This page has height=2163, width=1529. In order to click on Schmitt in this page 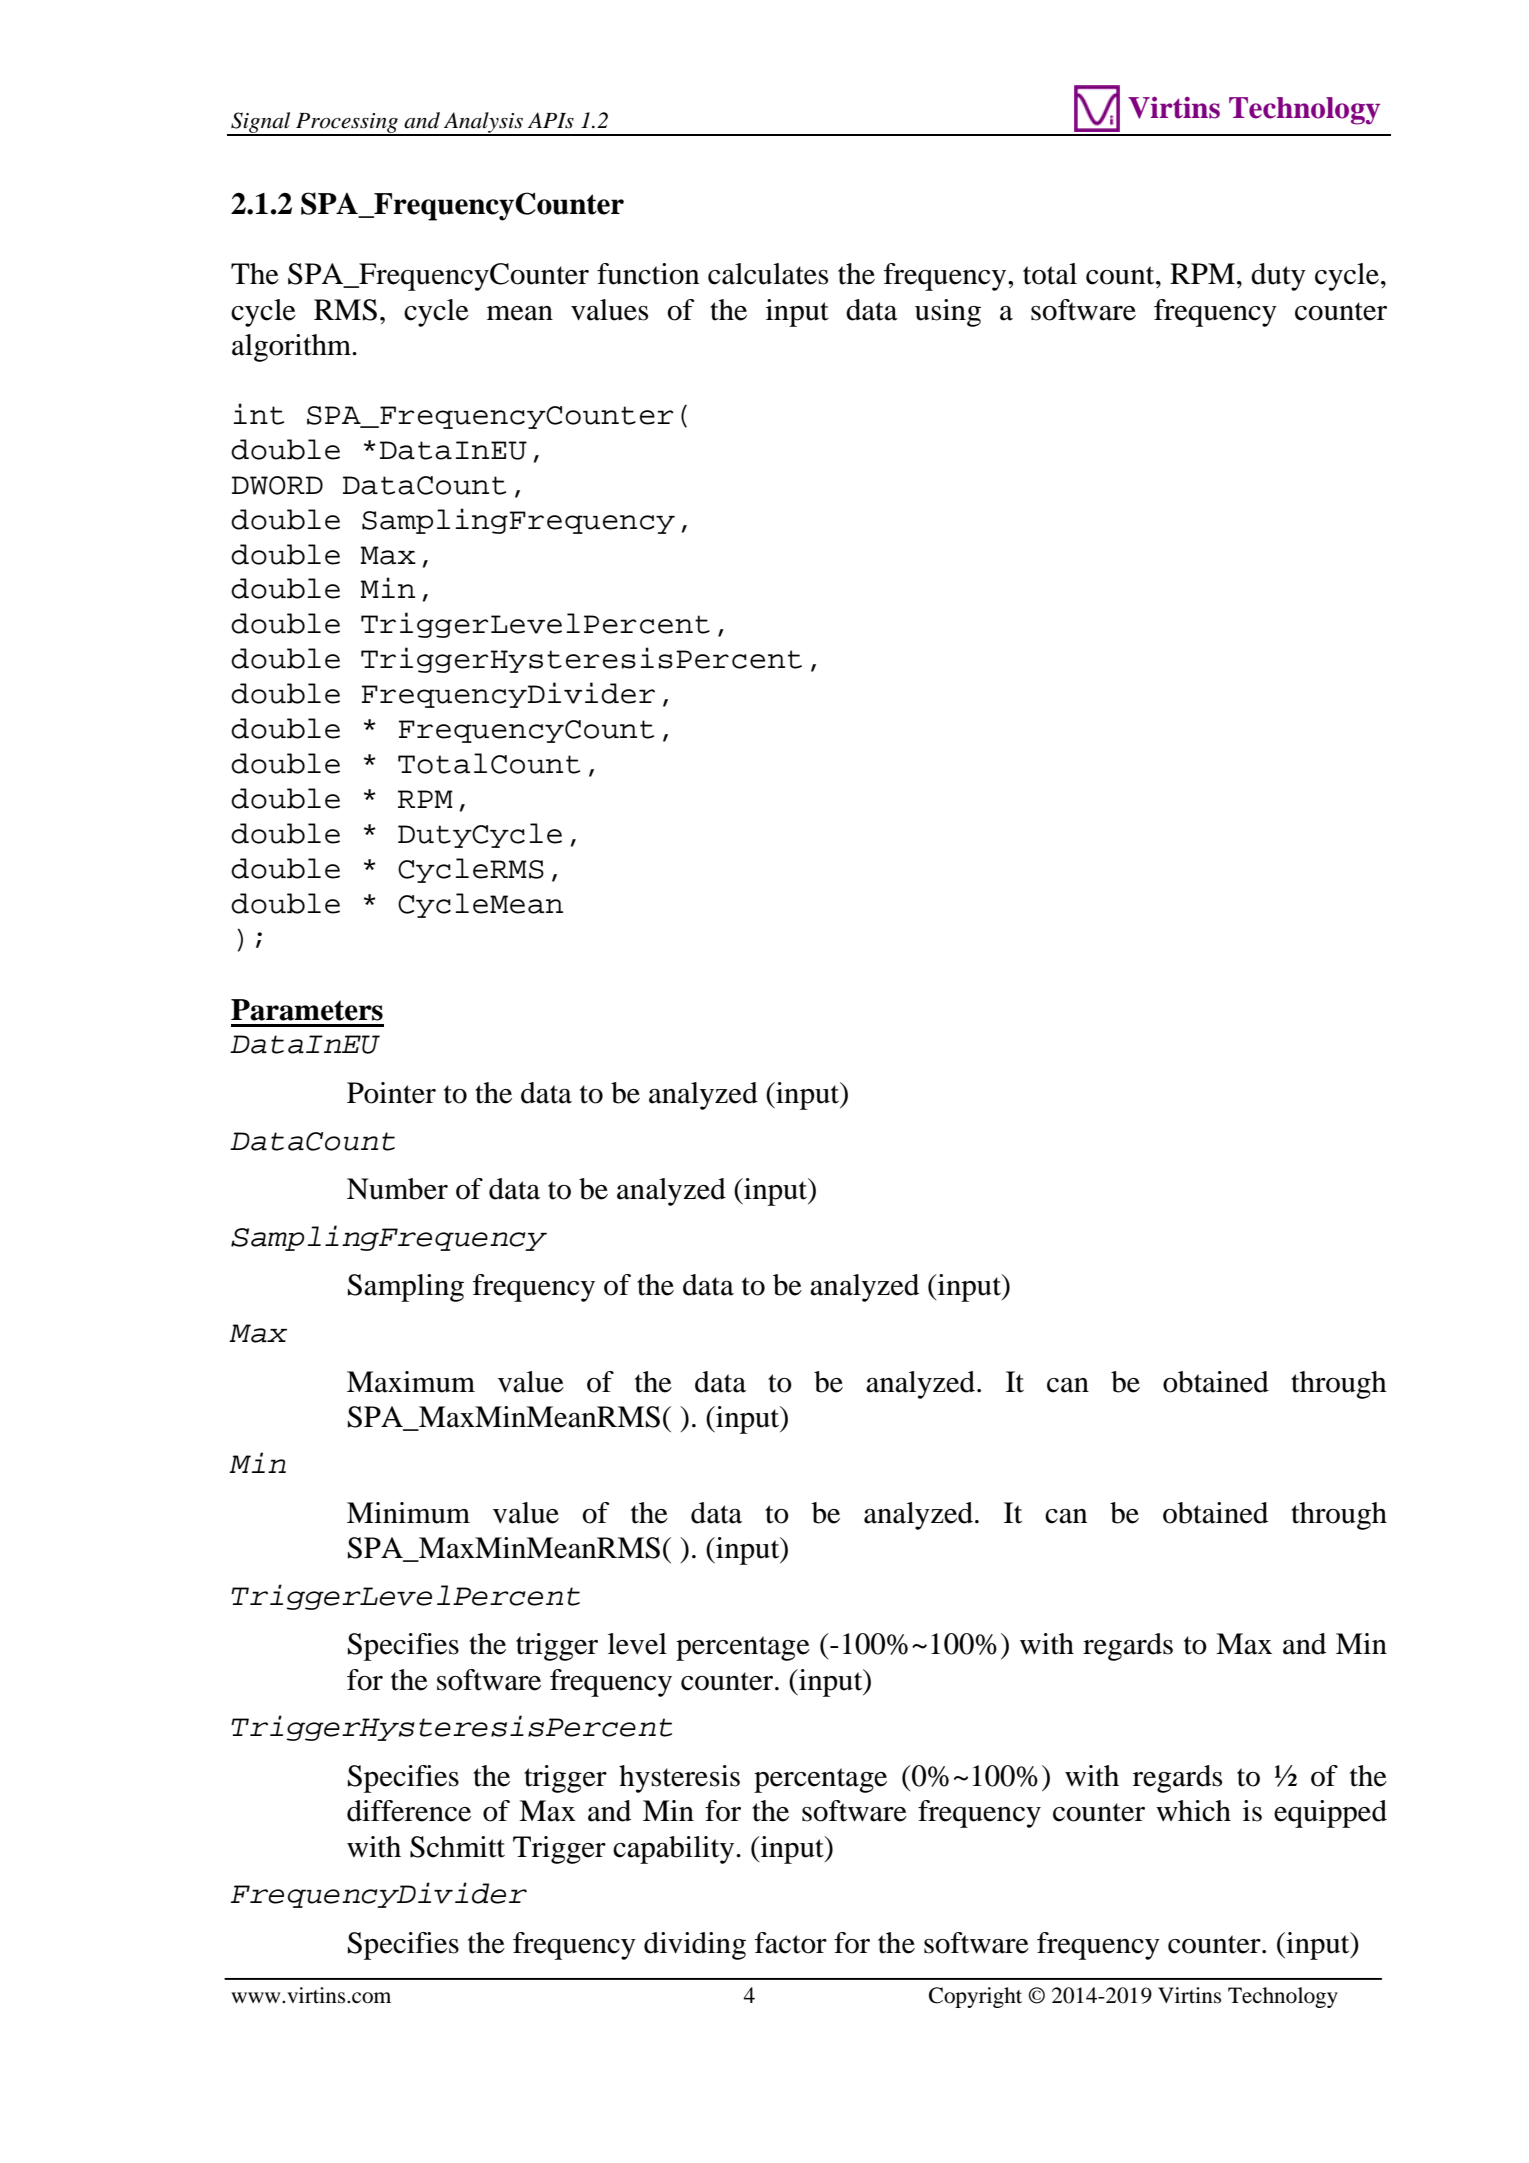, I will do `click(457, 1847)`.
